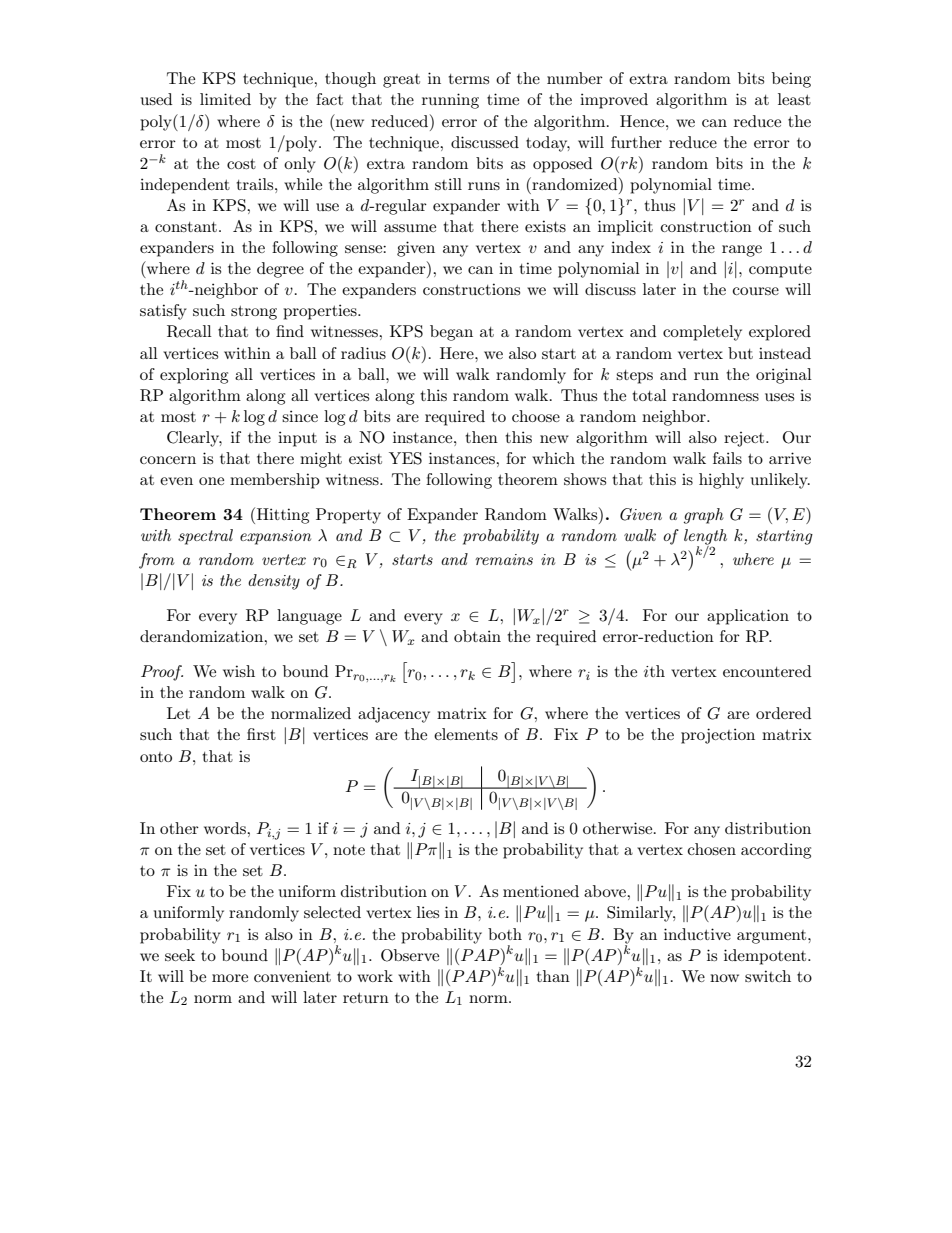 This page has width=952, height=1233. Describe the element at coordinates (724, 978) in the page. I see `now` at that location.
